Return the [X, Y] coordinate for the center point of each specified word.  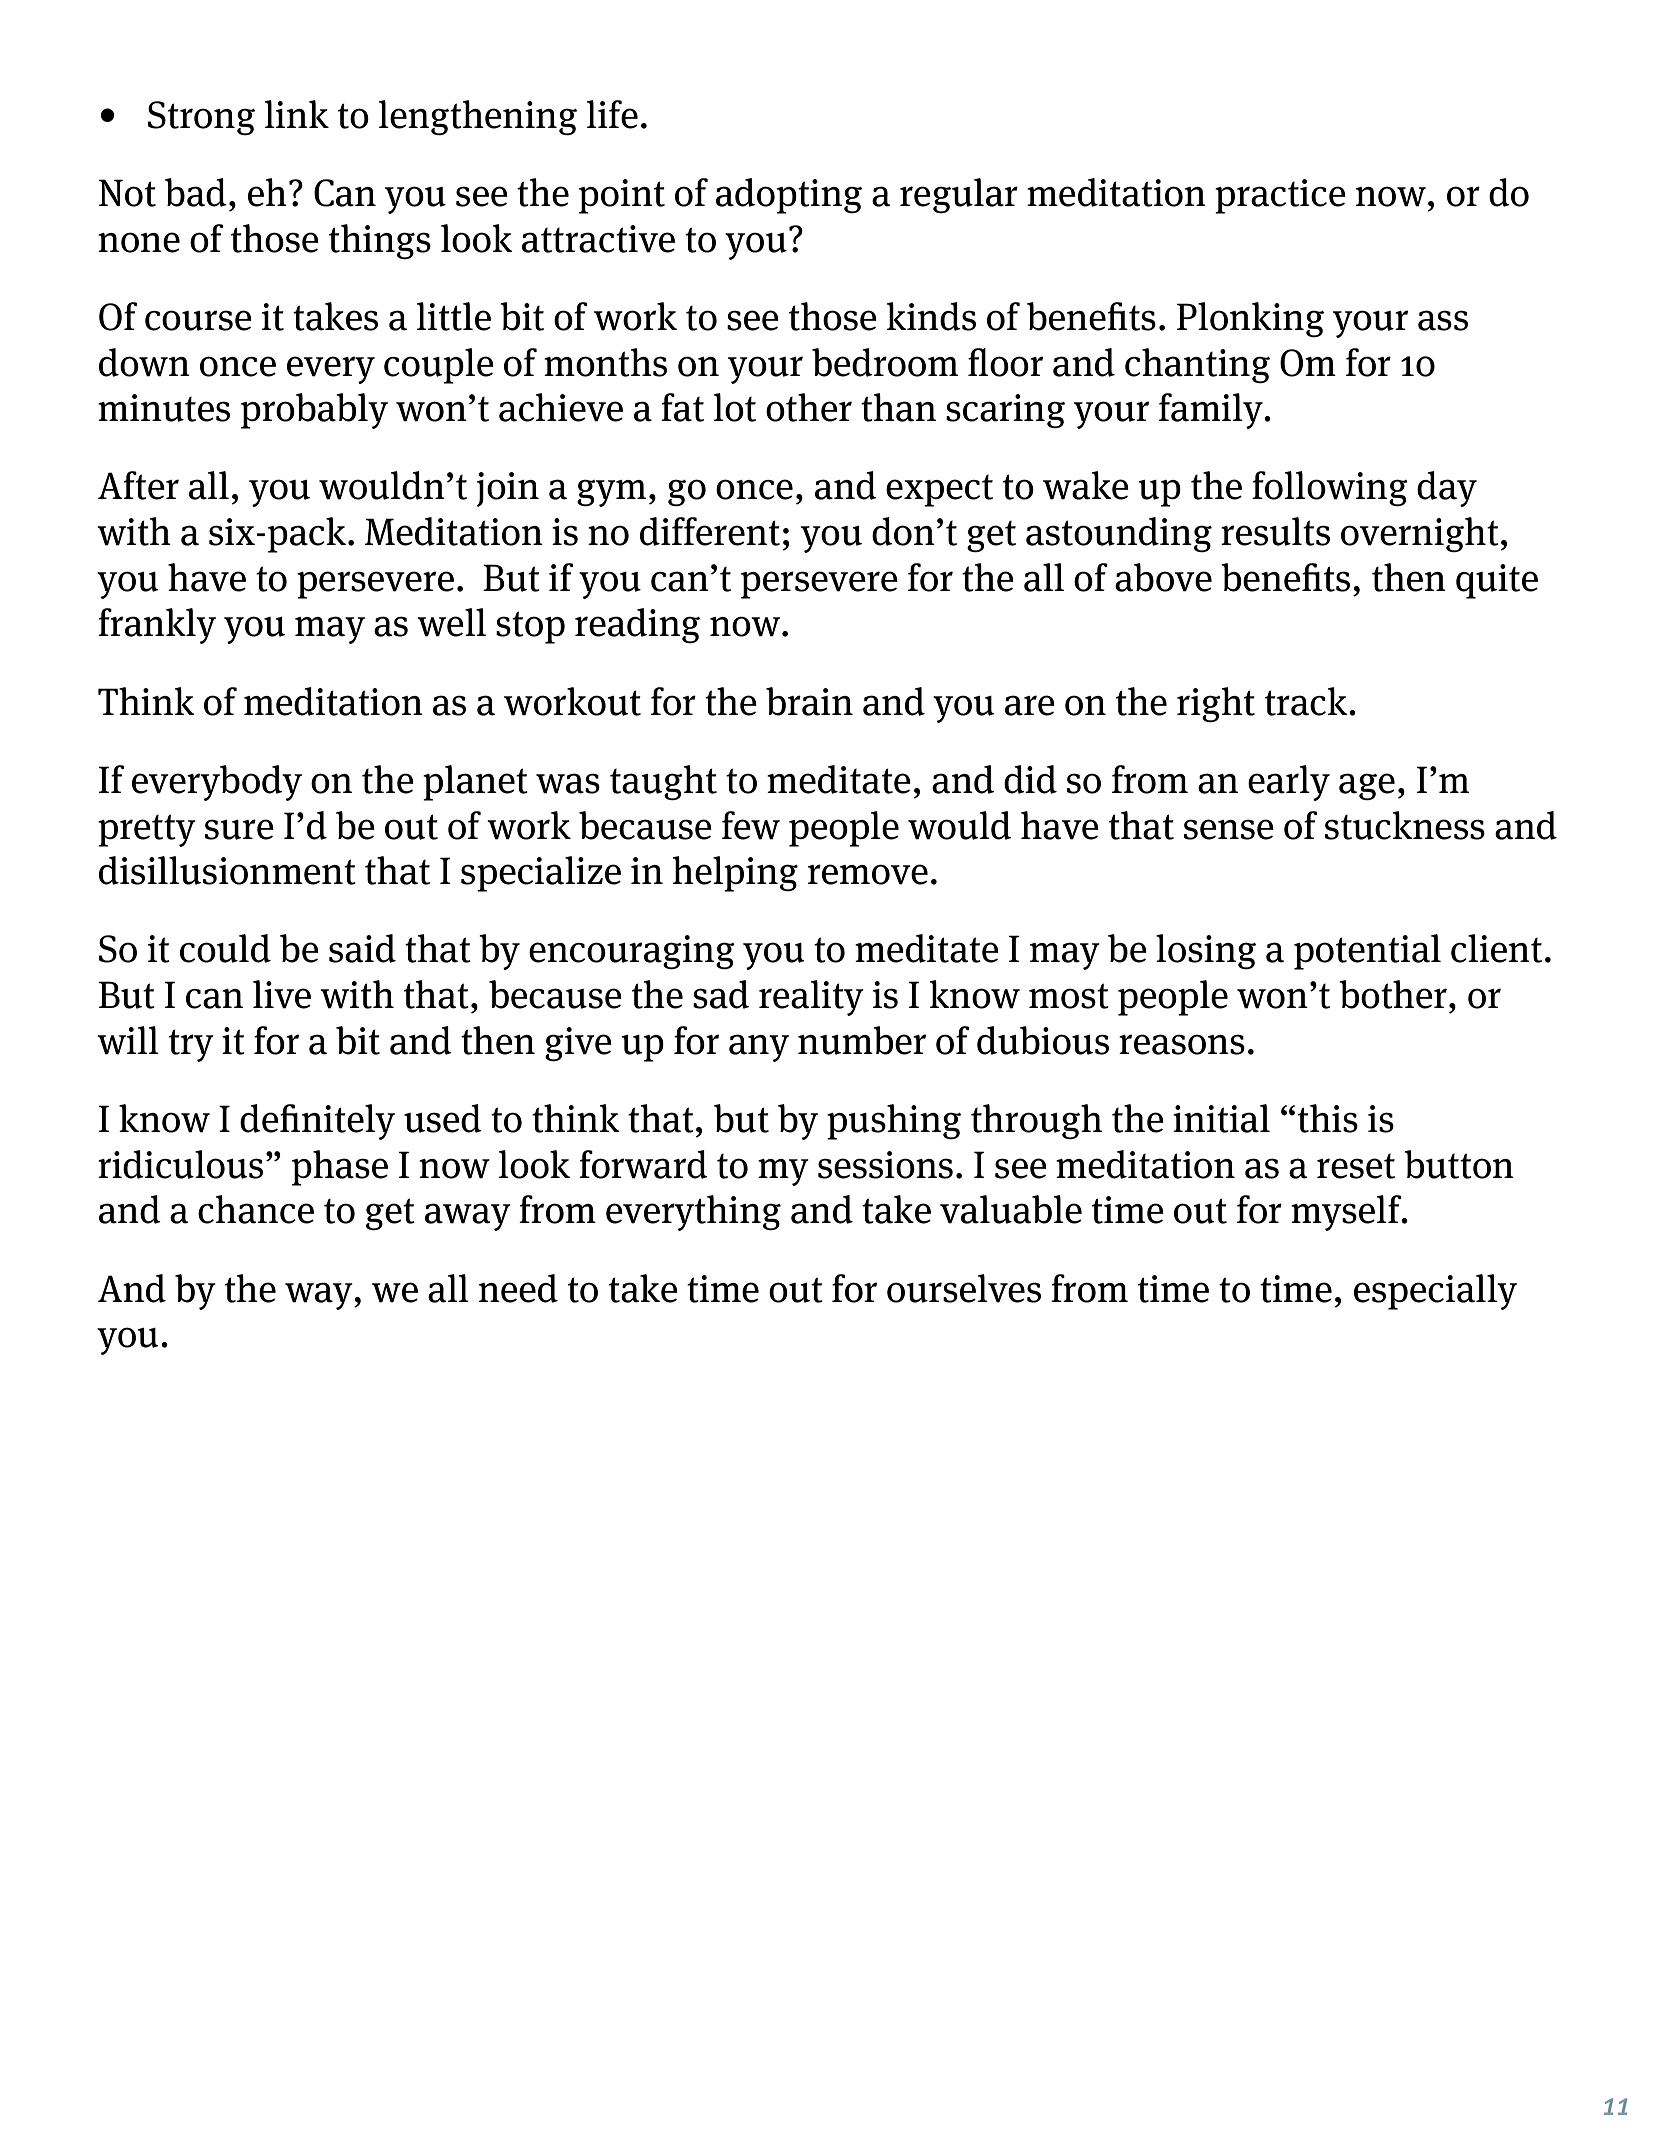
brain [809, 701]
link [297, 114]
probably [314, 411]
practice [1280, 196]
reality [811, 998]
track [1307, 701]
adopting [789, 196]
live [282, 994]
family [1212, 411]
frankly [157, 626]
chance [256, 1209]
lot [735, 407]
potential [1367, 952]
